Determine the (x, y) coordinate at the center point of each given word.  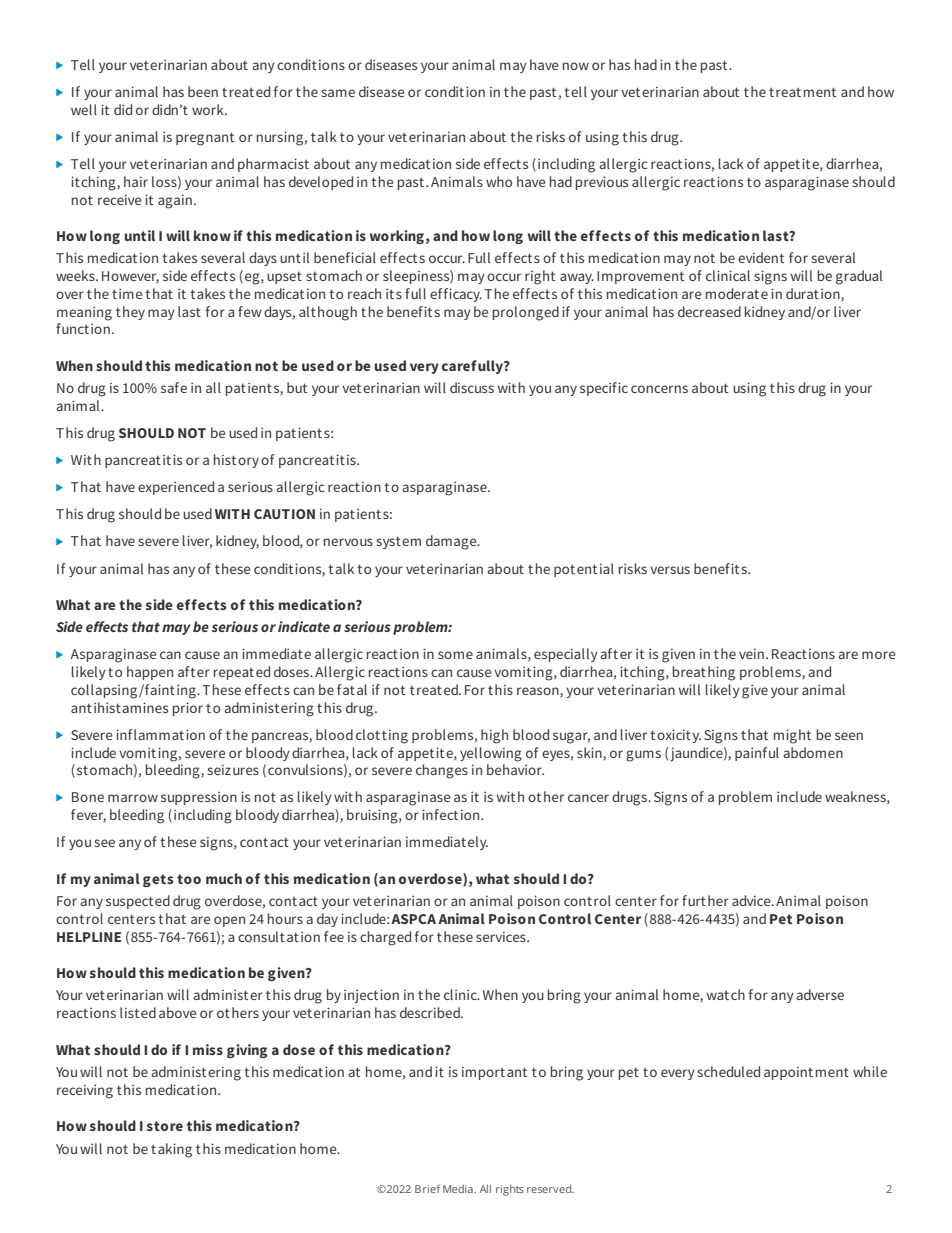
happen (150, 673)
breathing (704, 673)
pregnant (205, 139)
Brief (427, 1188)
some (455, 655)
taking (171, 1150)
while (870, 1071)
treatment (802, 92)
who (499, 181)
